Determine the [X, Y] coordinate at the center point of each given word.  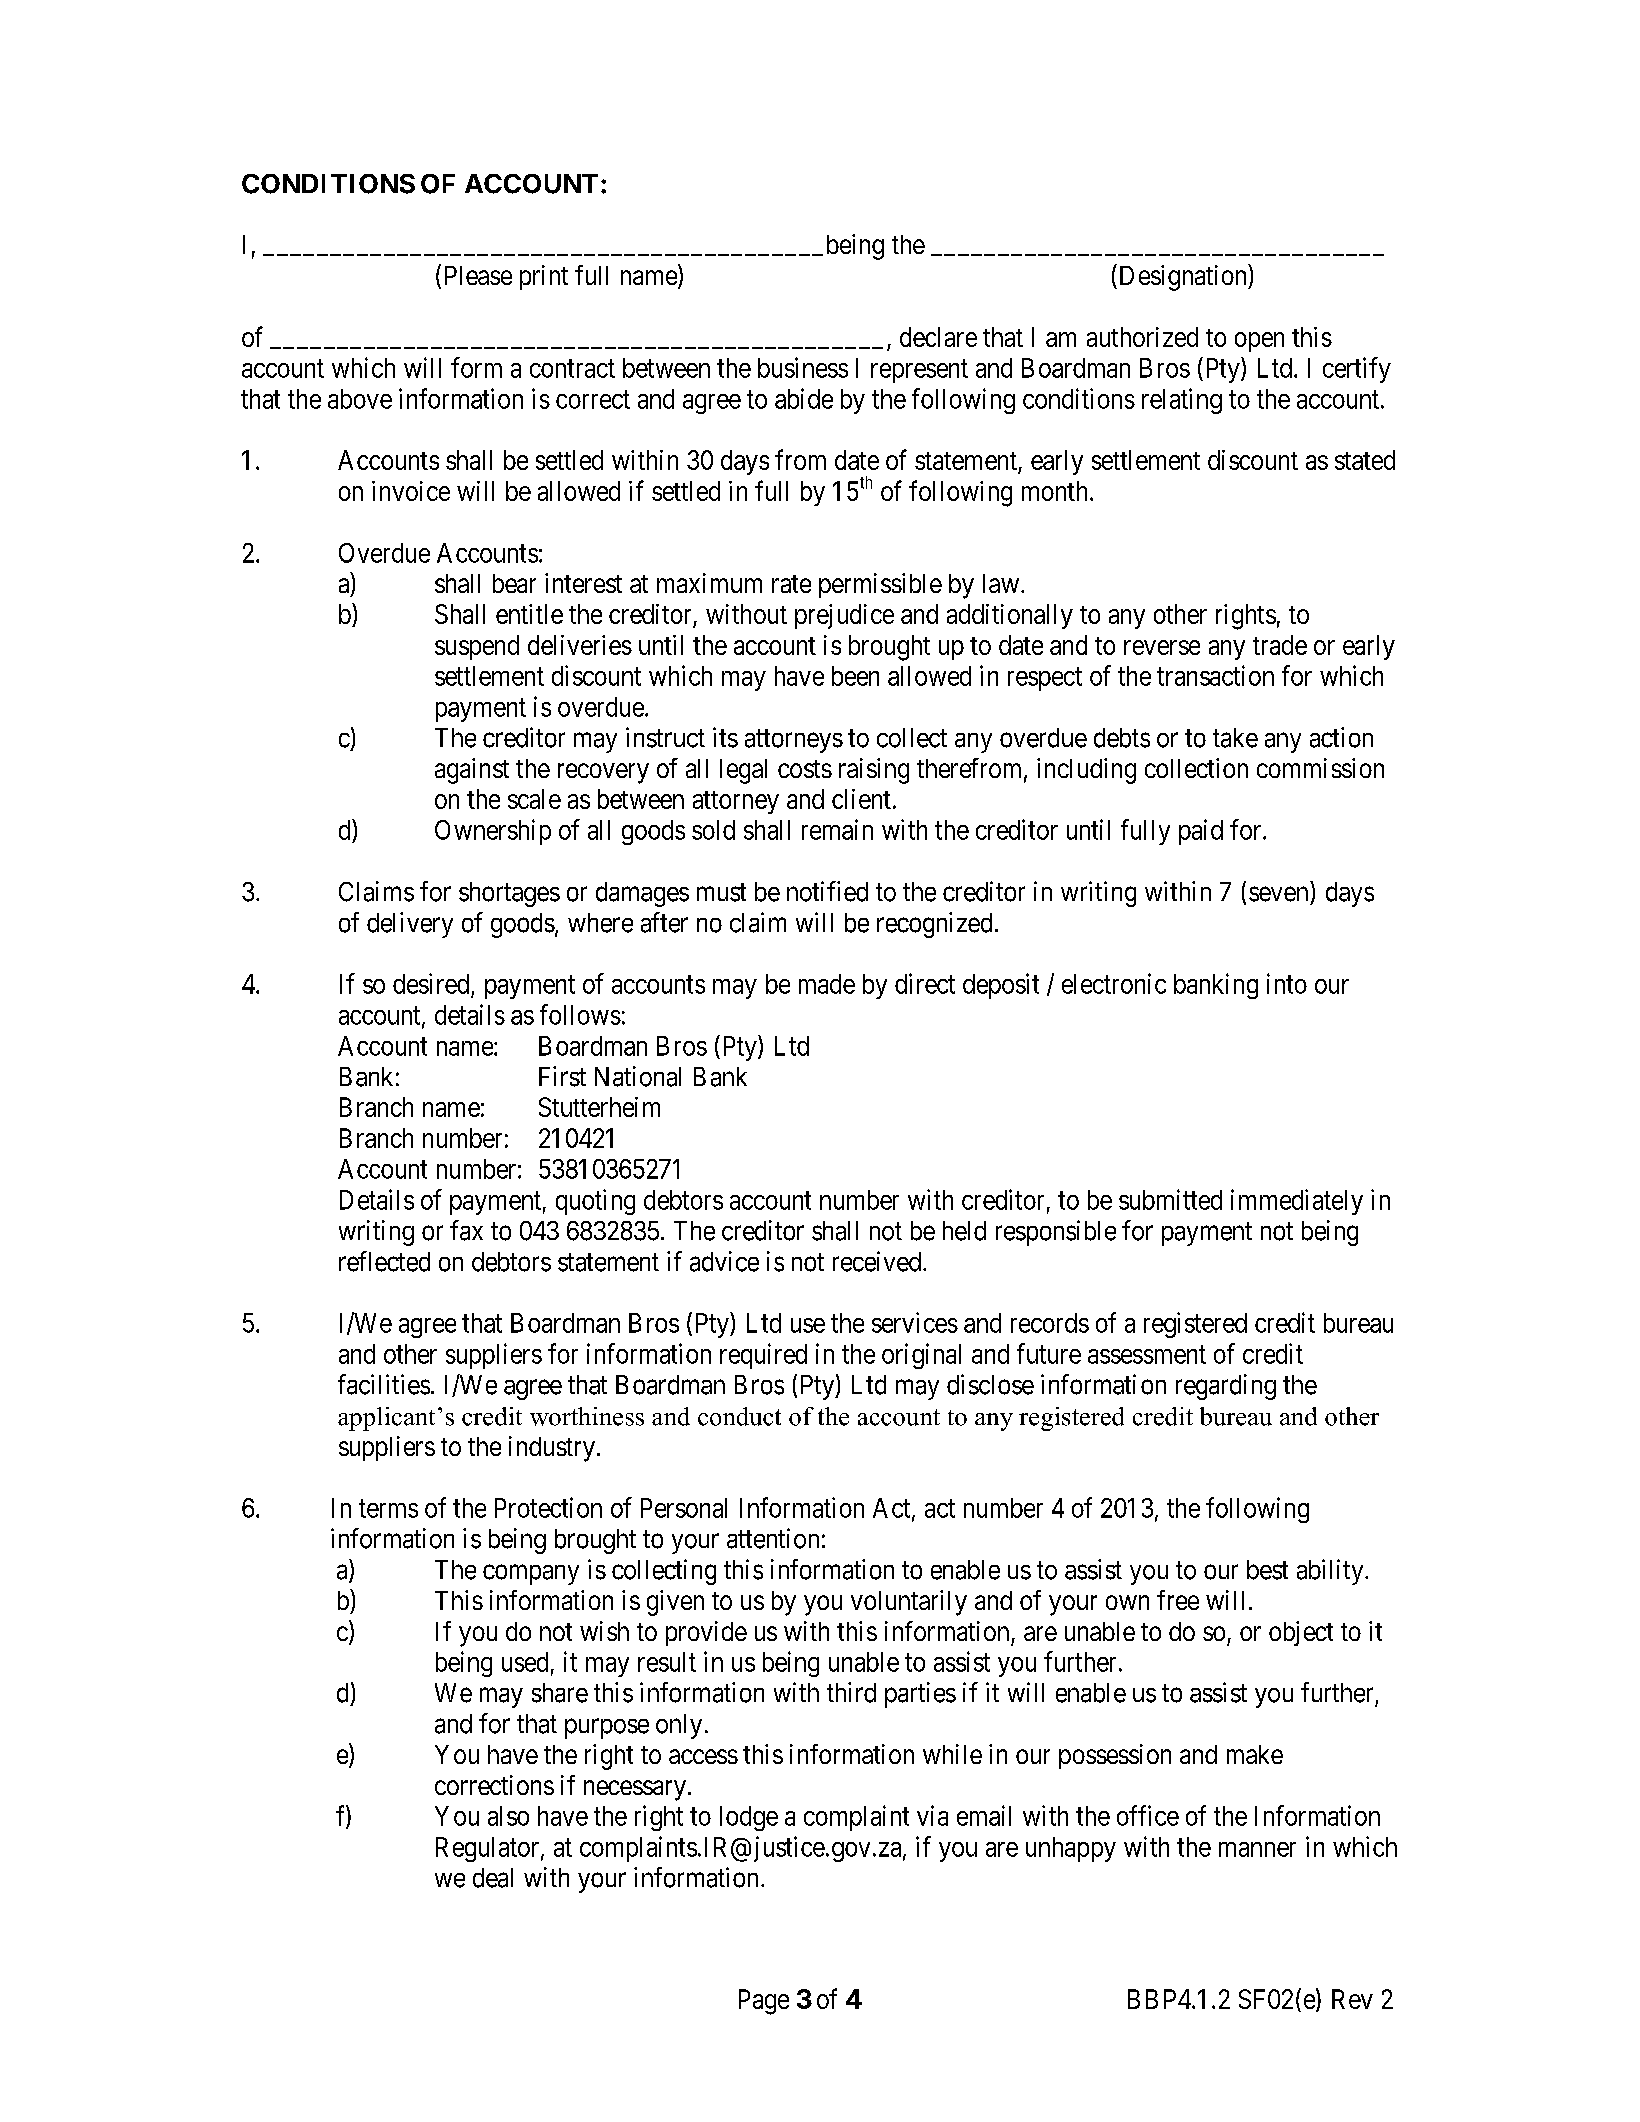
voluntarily [909, 1603]
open [1259, 342]
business [803, 367]
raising [874, 771]
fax [466, 1230]
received [877, 1261]
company [531, 1574]
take [1235, 738]
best [1267, 1570]
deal [493, 1878]
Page [764, 2002]
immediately [1297, 1202]
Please [478, 275]
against [472, 771]
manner [1257, 1849]
